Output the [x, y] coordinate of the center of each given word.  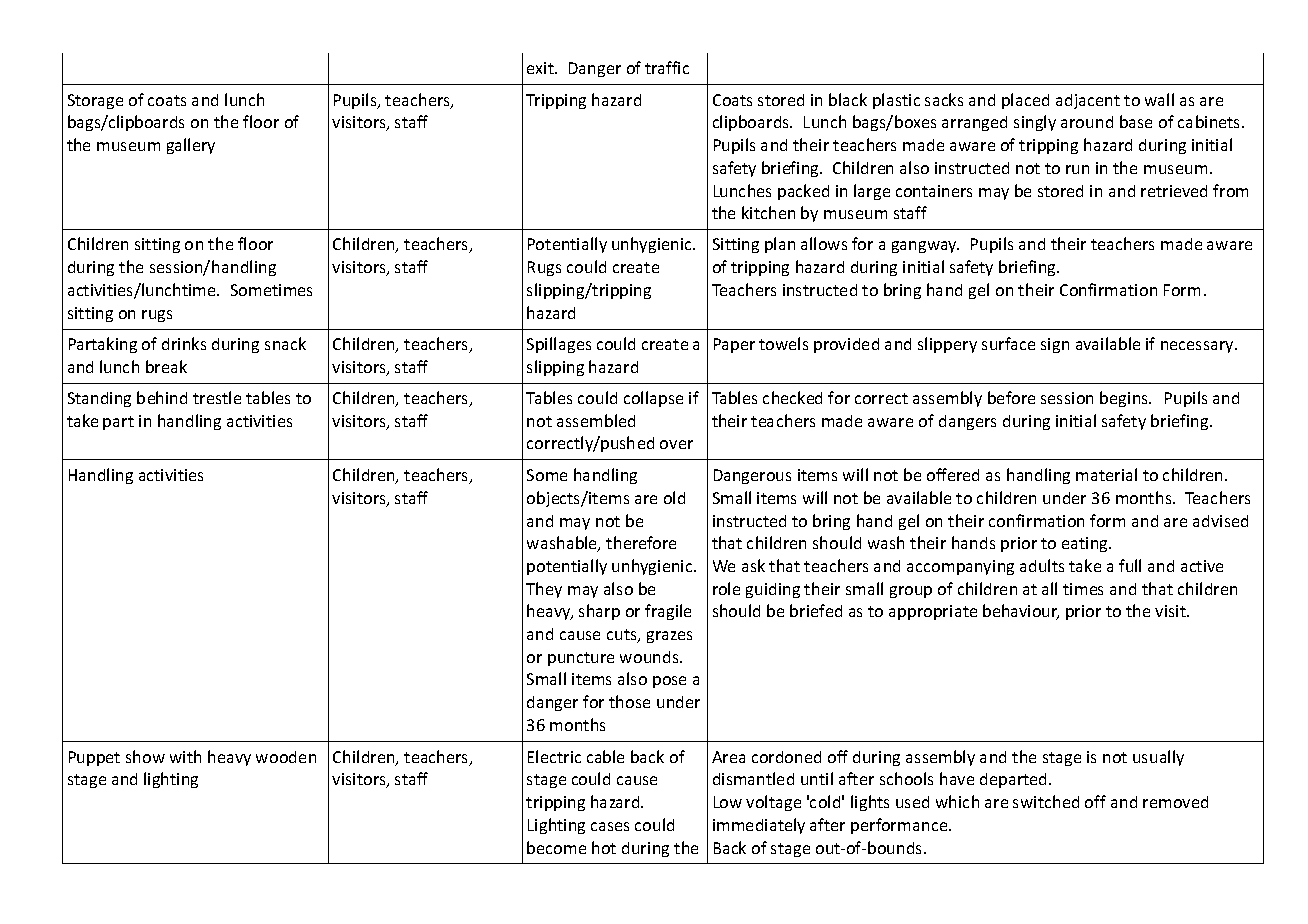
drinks [184, 343]
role [726, 588]
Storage [95, 101]
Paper [734, 345]
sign [1055, 345]
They [544, 590]
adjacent [1088, 101]
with [185, 756]
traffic [667, 67]
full [1130, 565]
